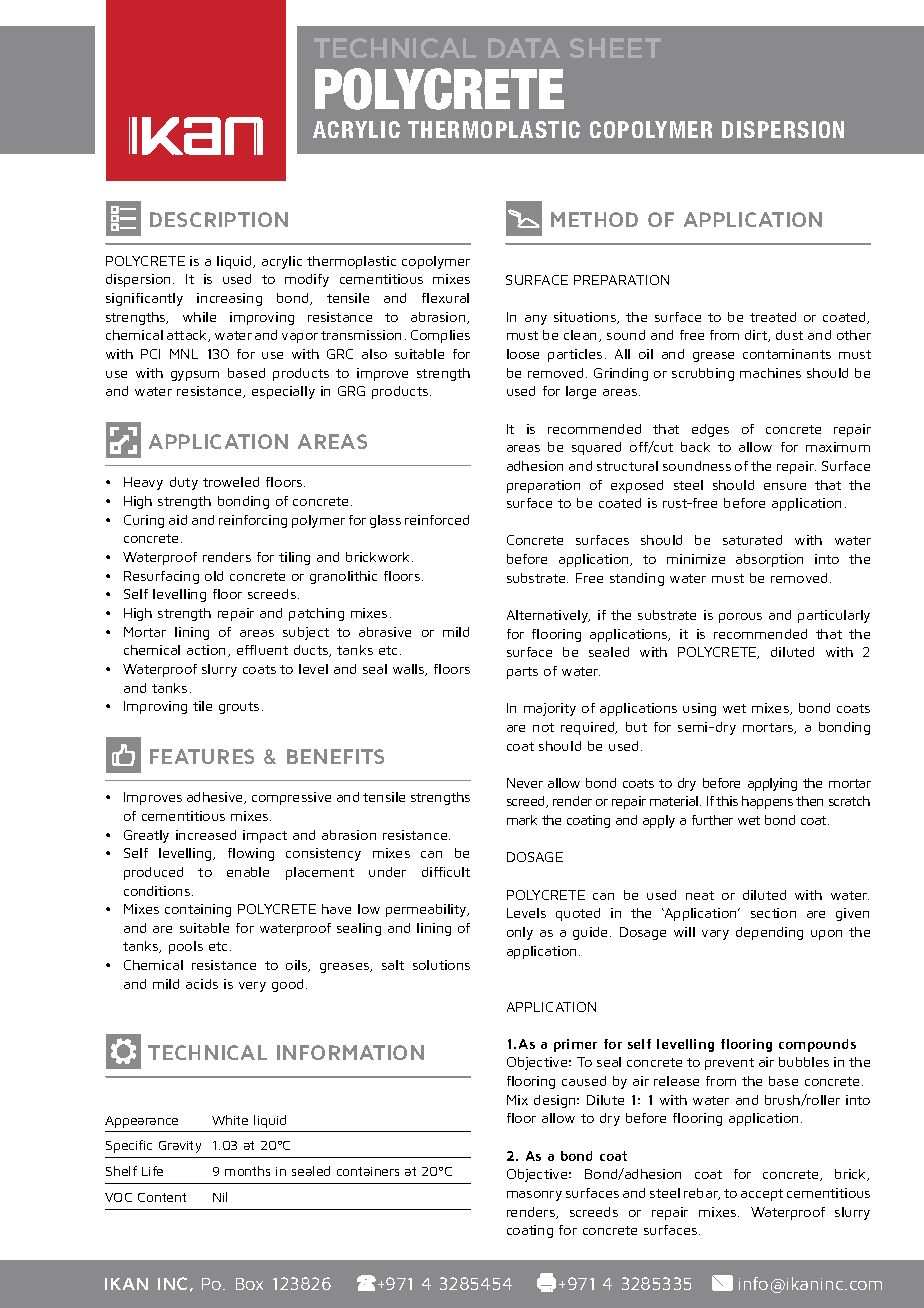 This document has height=1308, width=924. Describe the element at coordinates (767, 802) in the document. I see `happens` at that location.
